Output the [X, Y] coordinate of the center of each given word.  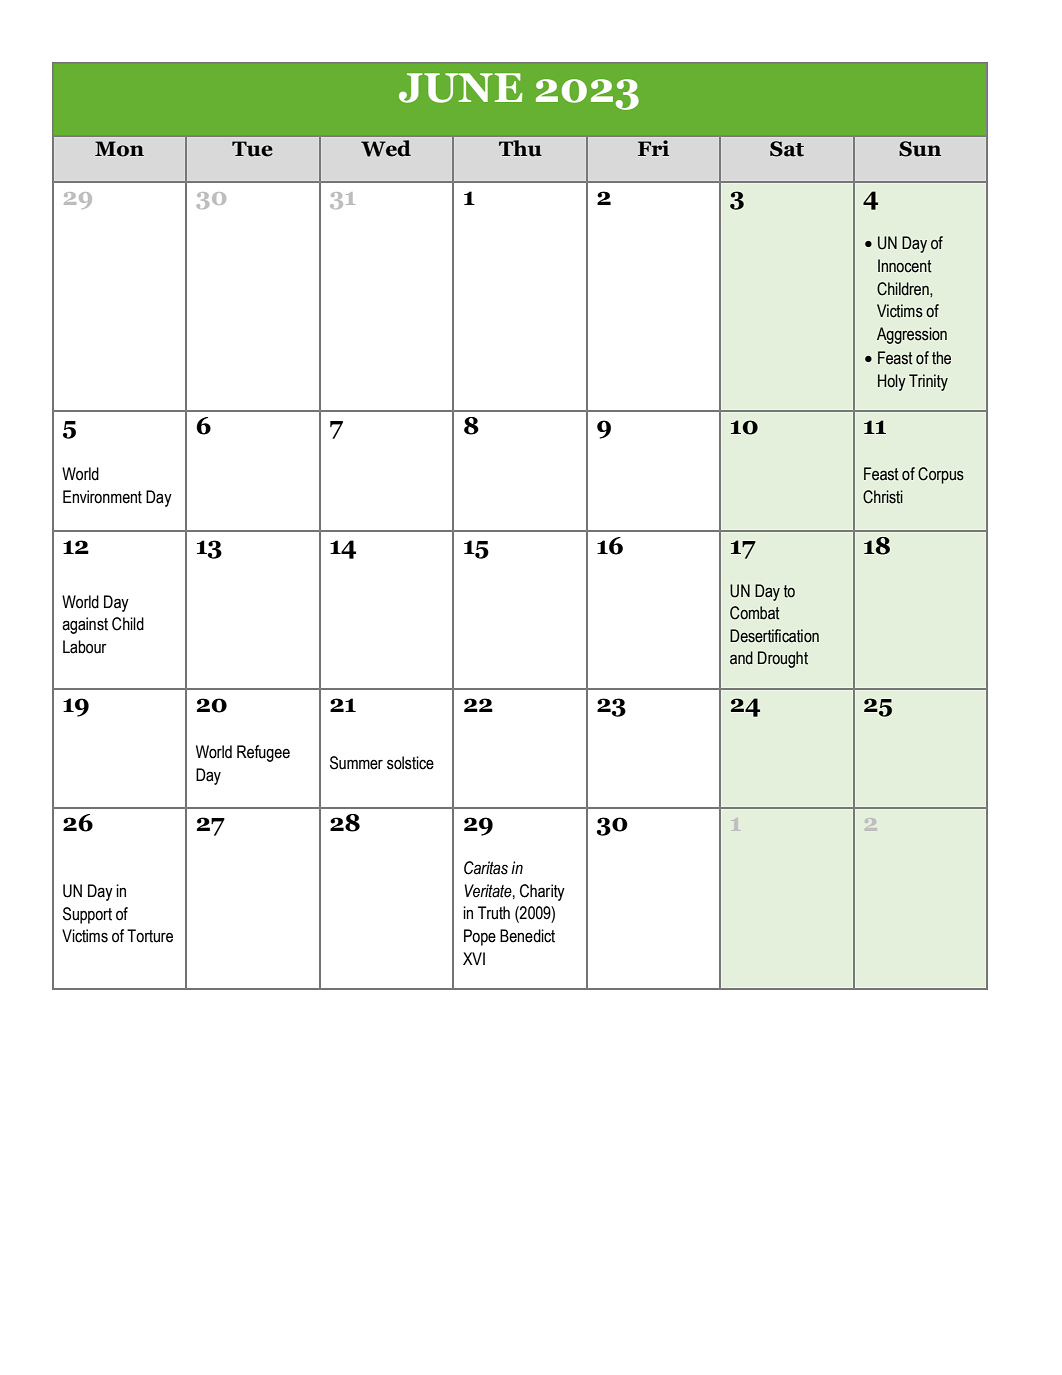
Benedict [527, 936]
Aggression [912, 335]
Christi [883, 497]
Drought [783, 659]
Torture [150, 936]
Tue [252, 149]
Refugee [263, 753]
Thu [520, 148]
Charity [542, 892]
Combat [755, 613]
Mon [119, 149]
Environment [102, 497]
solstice [410, 763]
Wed [386, 148]
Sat [787, 149]
